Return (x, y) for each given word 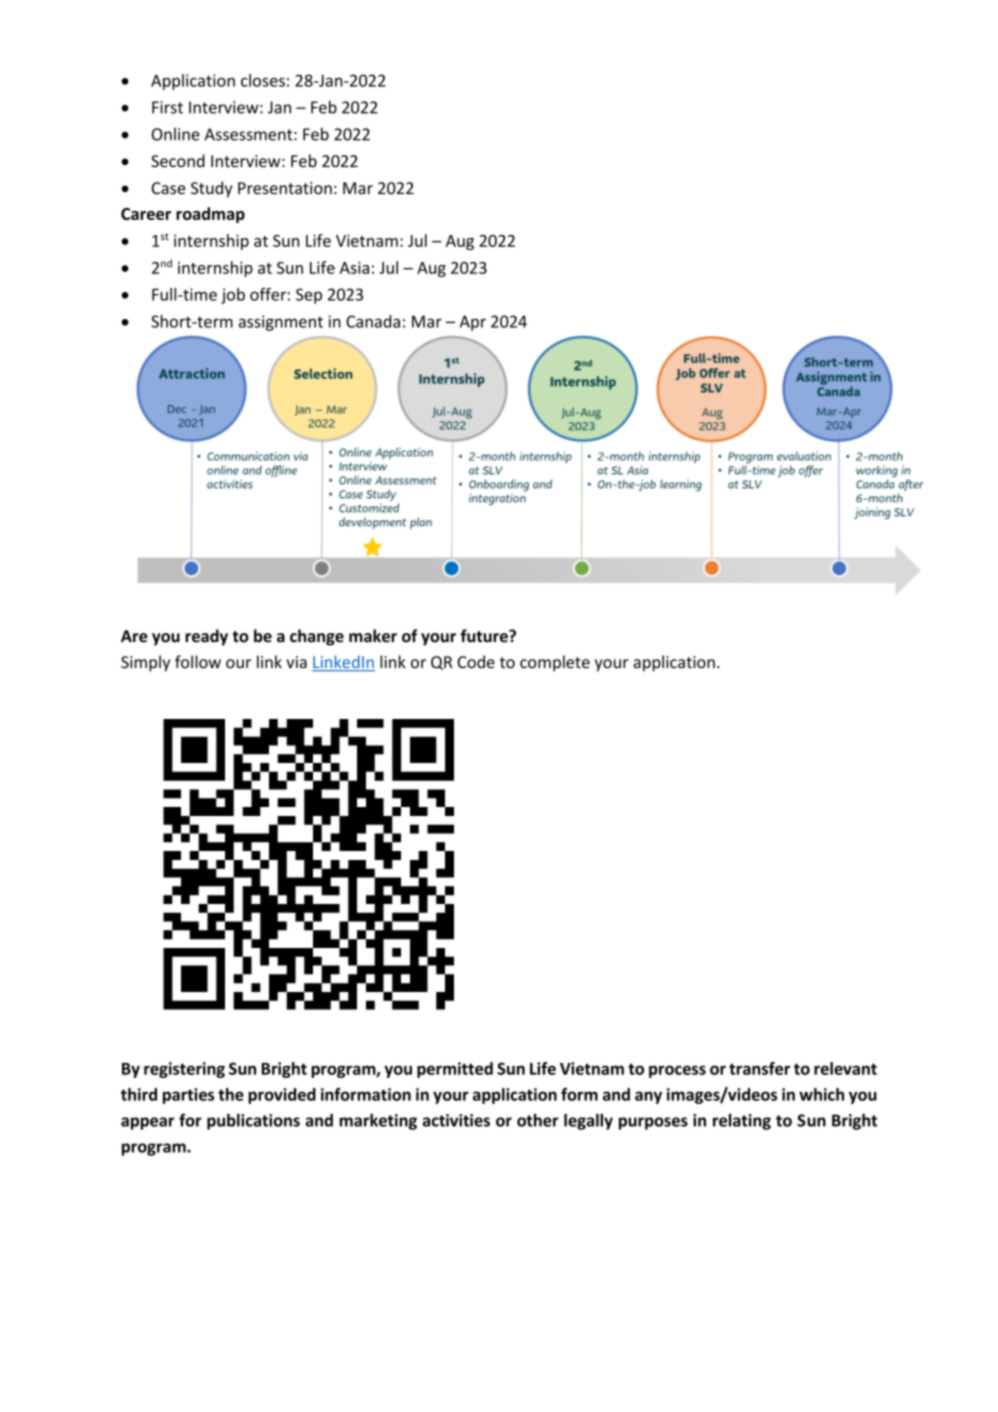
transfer (759, 1068)
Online (176, 134)
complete (555, 663)
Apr (473, 323)
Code (476, 662)
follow (198, 662)
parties (188, 1096)
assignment (280, 323)
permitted (455, 1070)
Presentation (285, 188)
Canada (373, 321)
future (485, 636)
